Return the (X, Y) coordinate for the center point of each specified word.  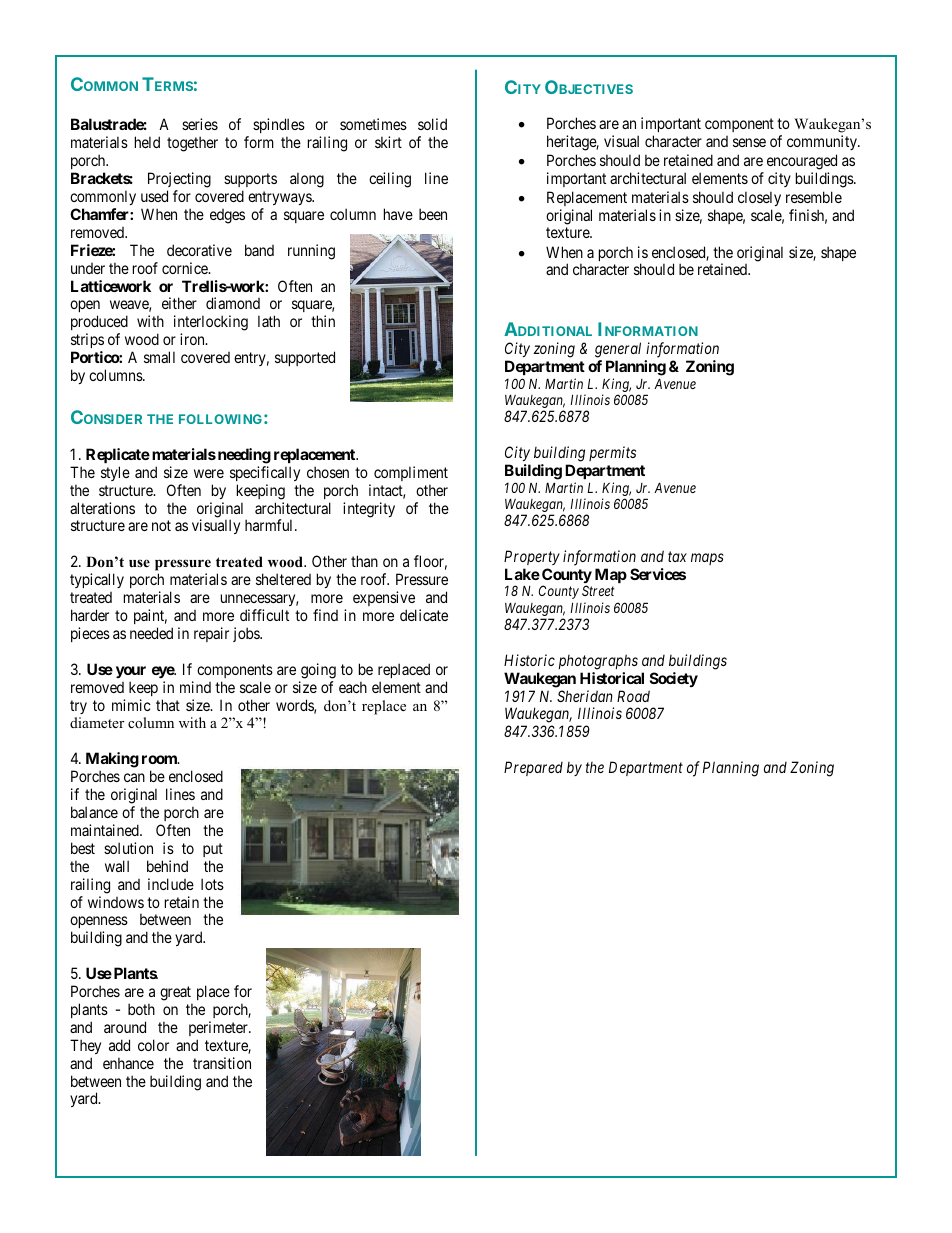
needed (151, 633)
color (153, 1045)
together (192, 144)
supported (305, 358)
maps (707, 559)
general (618, 350)
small (159, 357)
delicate (424, 615)
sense (749, 142)
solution (128, 848)
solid (432, 124)
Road (633, 696)
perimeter (219, 1028)
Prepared (533, 768)
